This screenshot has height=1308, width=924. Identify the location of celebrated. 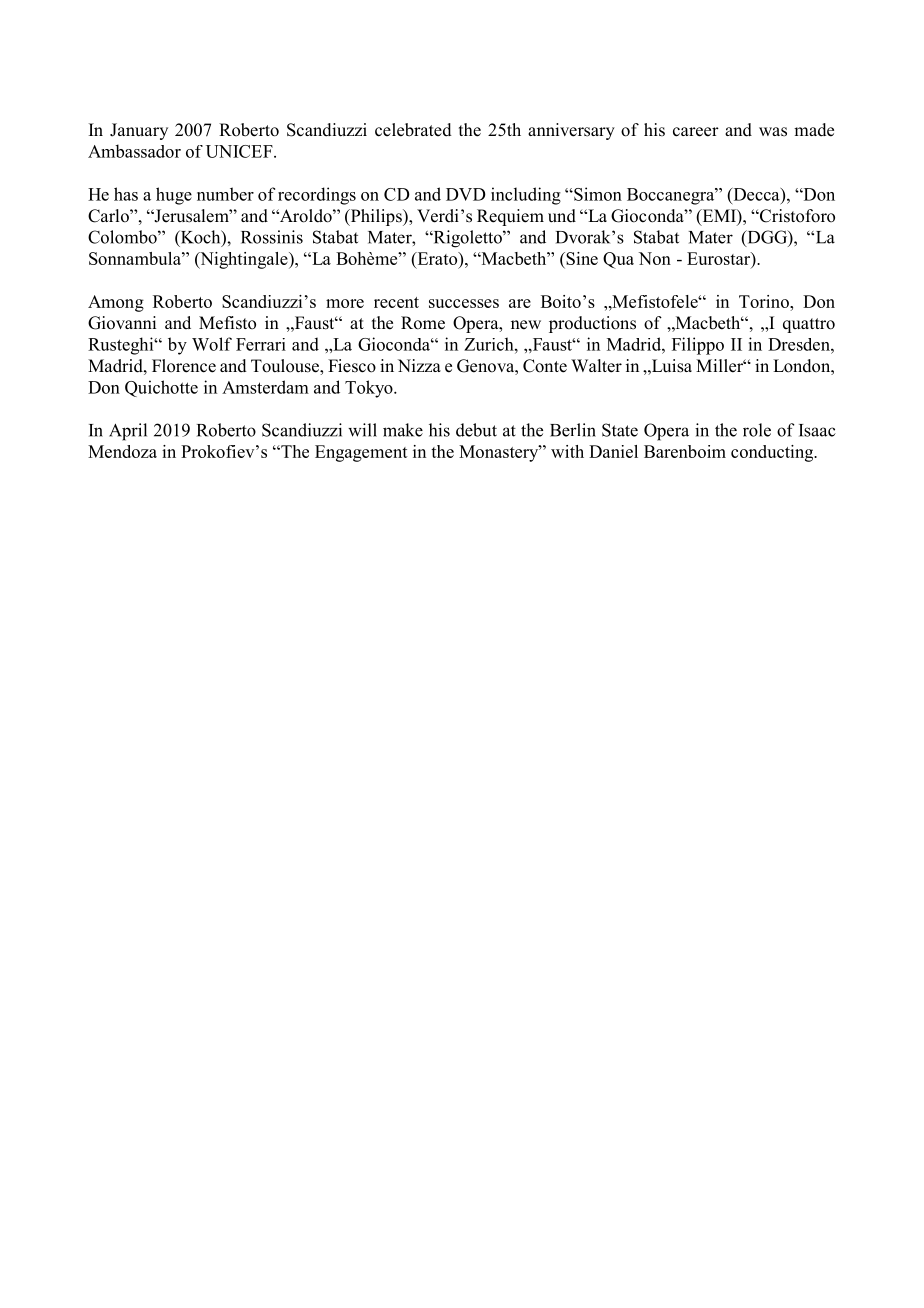
(413, 130).
